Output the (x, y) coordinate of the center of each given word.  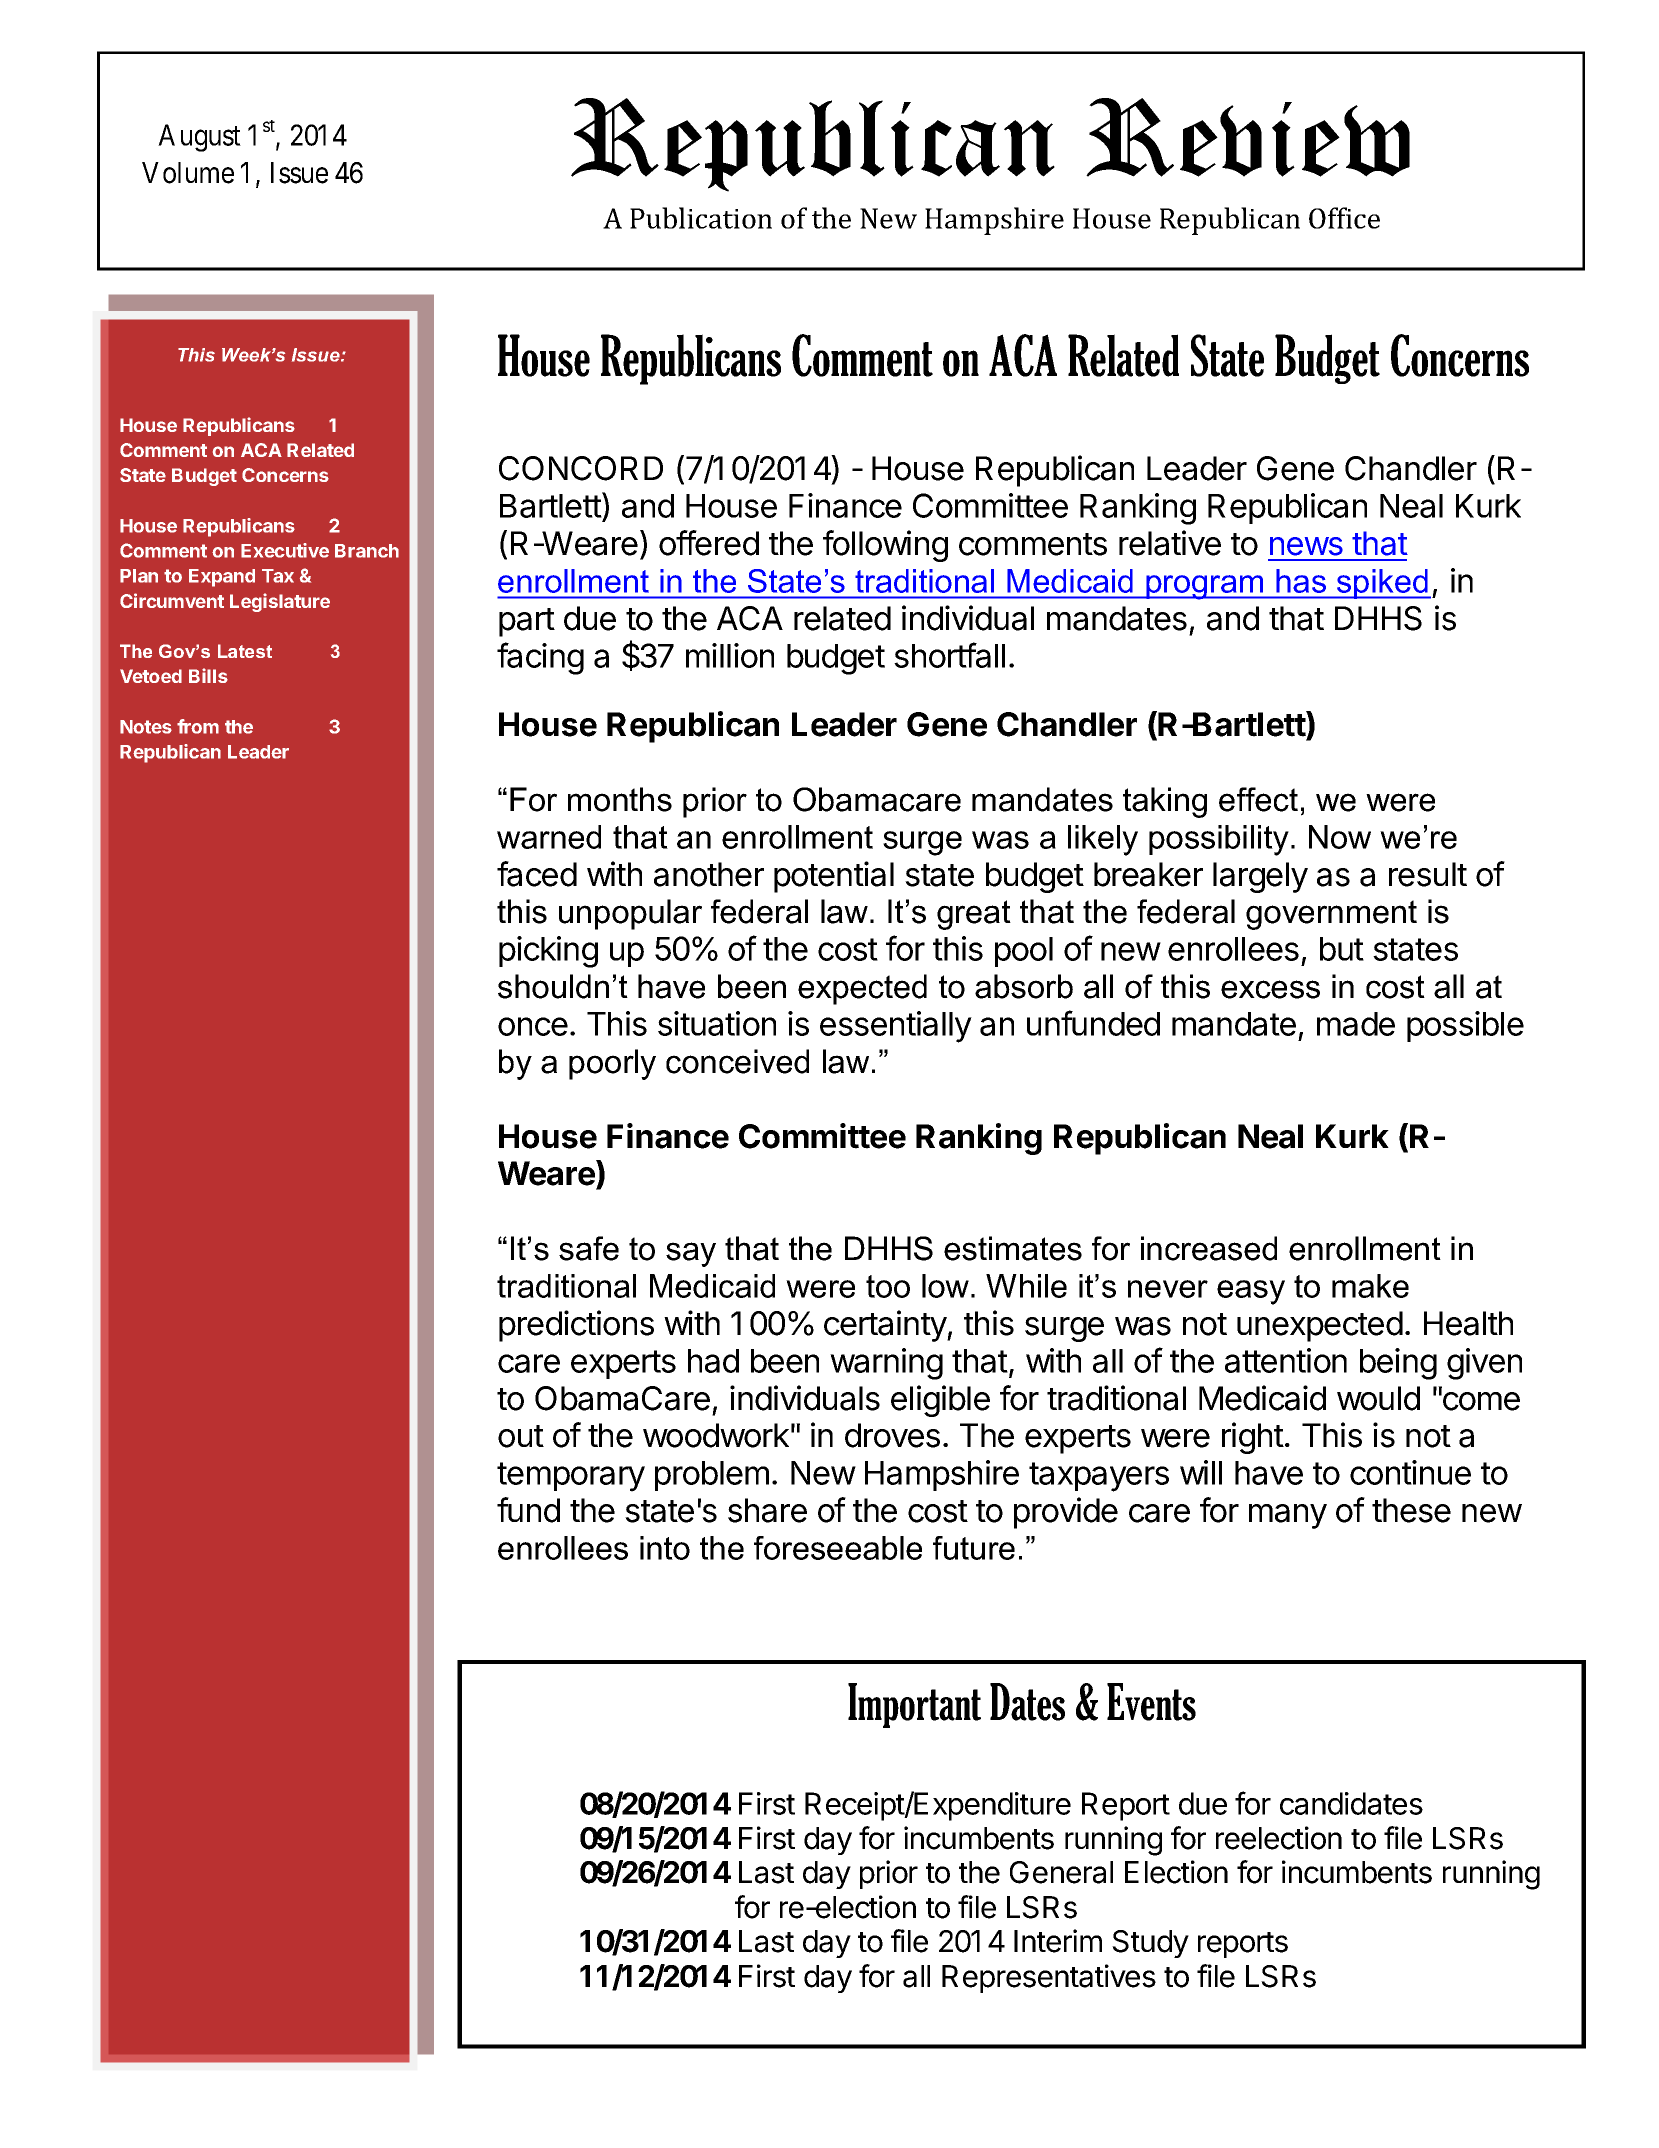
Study (1150, 1944)
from (198, 726)
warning (886, 1364)
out (521, 1436)
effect (1258, 799)
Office (1344, 218)
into (665, 1548)
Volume (188, 173)
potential (834, 877)
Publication (701, 218)
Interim (1058, 1941)
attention (1286, 1360)
